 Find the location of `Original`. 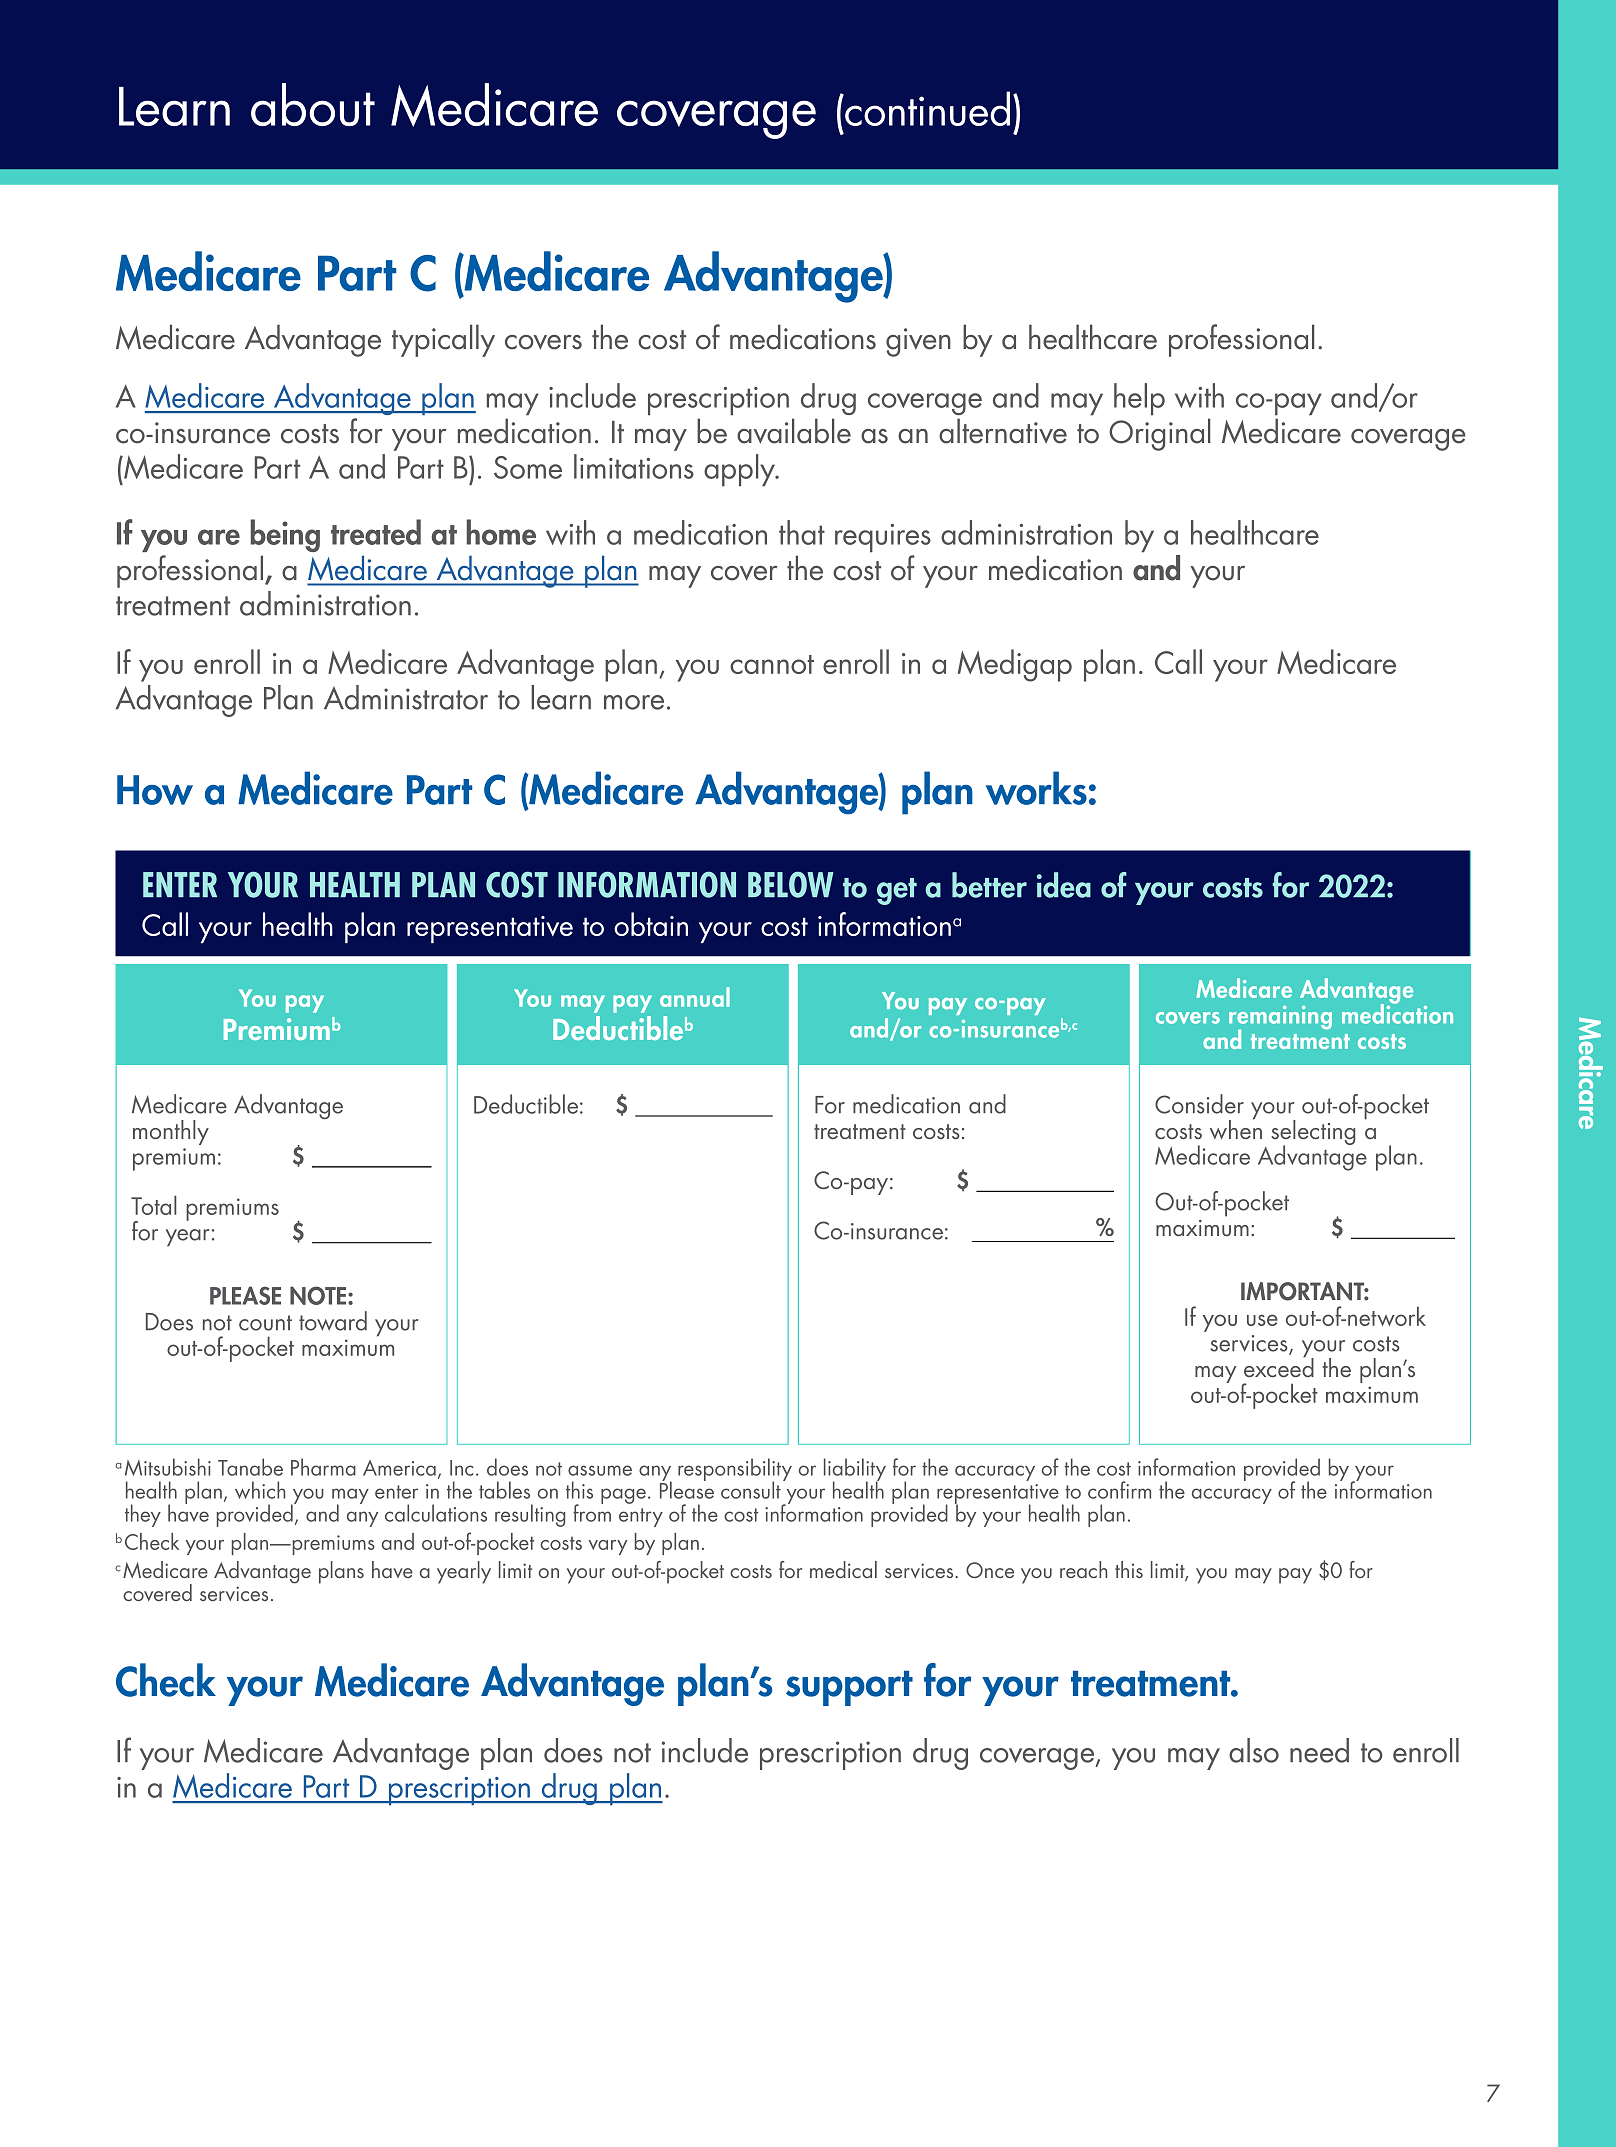

Original is located at coordinates (1160, 434).
